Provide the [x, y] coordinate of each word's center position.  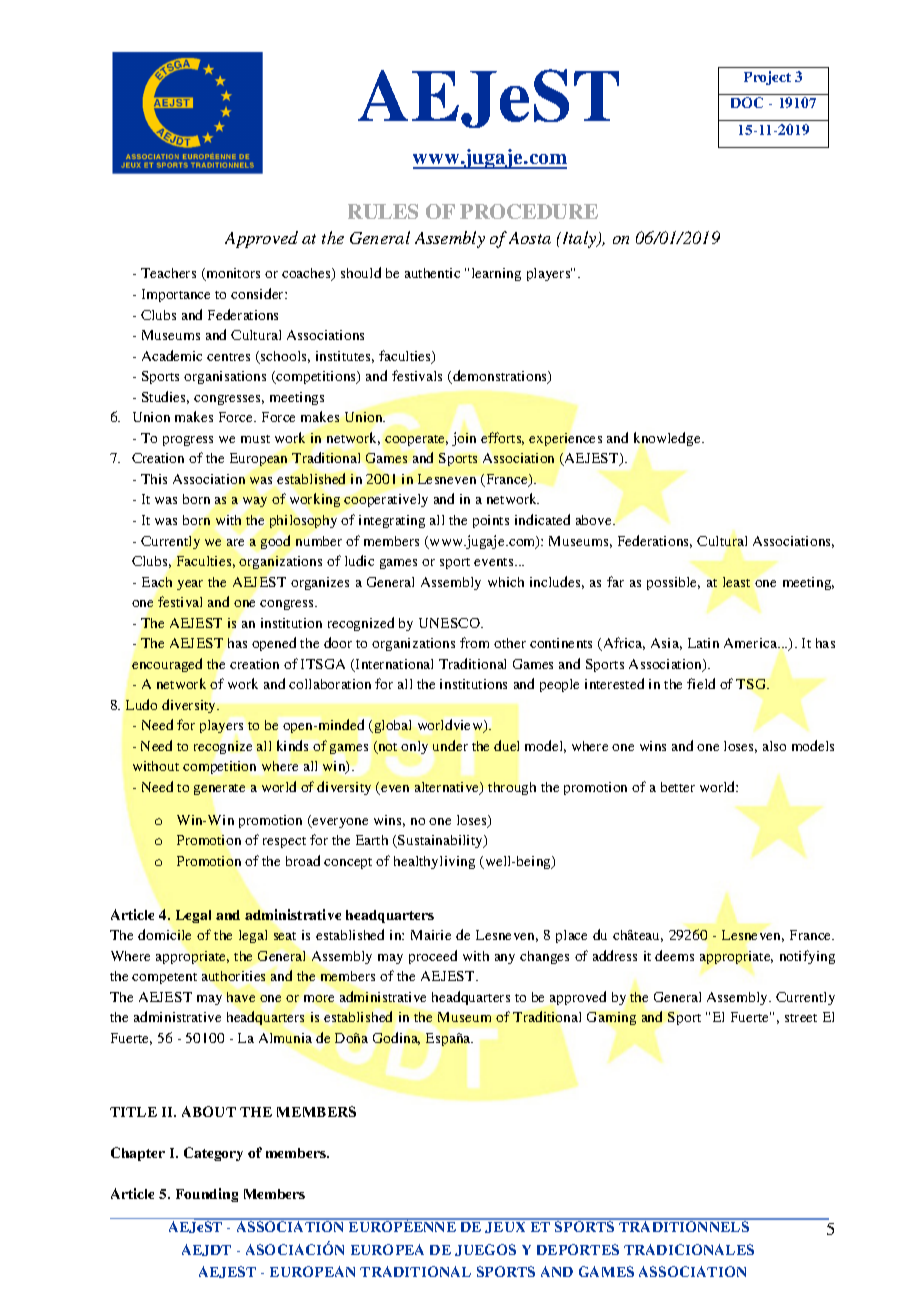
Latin [703, 643]
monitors [232, 274]
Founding [207, 1195]
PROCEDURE [529, 211]
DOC [747, 102]
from [474, 642]
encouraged [167, 665]
